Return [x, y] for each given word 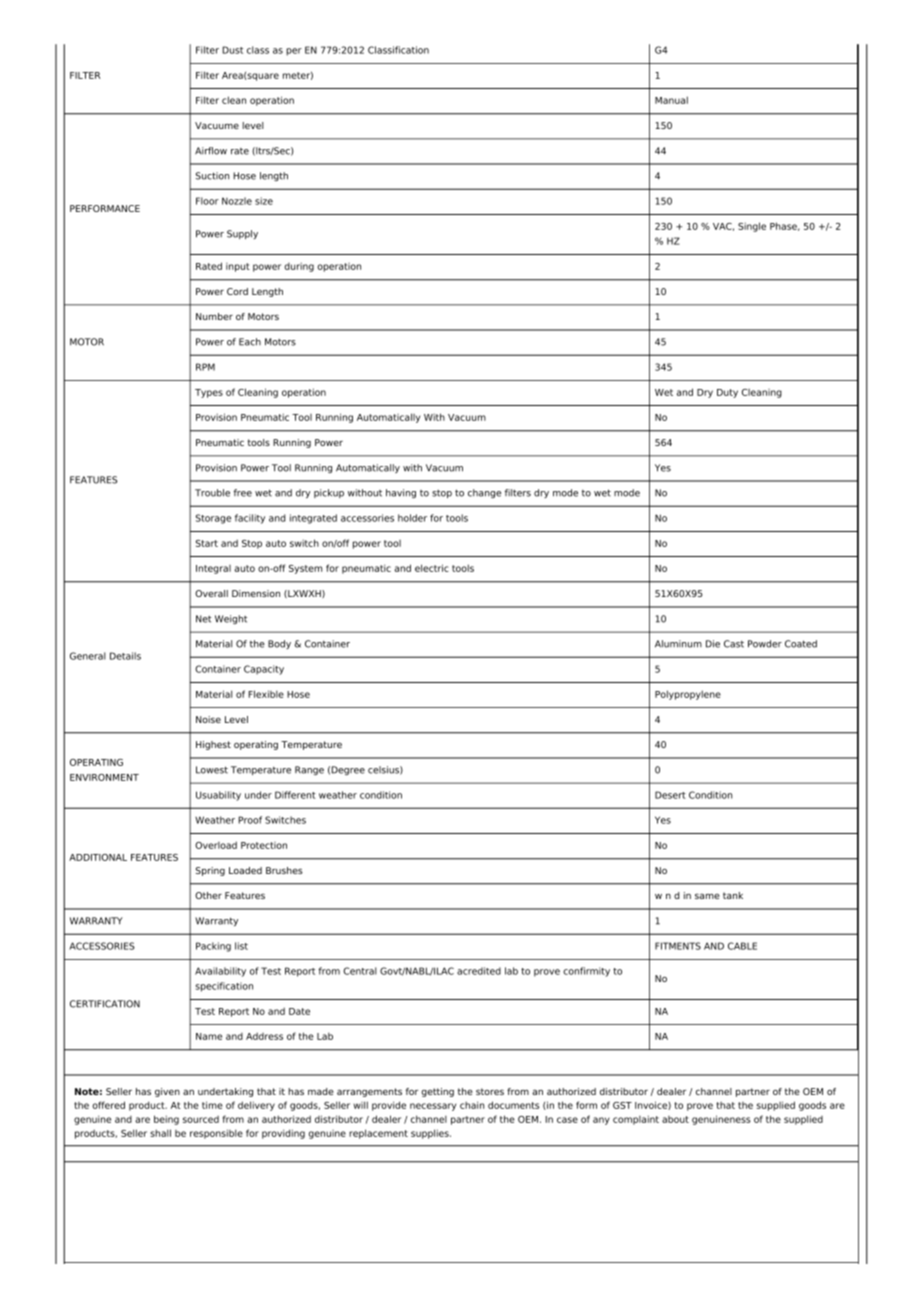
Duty [727, 393]
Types [209, 393]
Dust [232, 50]
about [675, 1119]
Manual [671, 100]
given [167, 1092]
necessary [433, 1107]
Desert [670, 795]
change [484, 493]
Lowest [212, 770]
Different [295, 795]
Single [752, 227]
